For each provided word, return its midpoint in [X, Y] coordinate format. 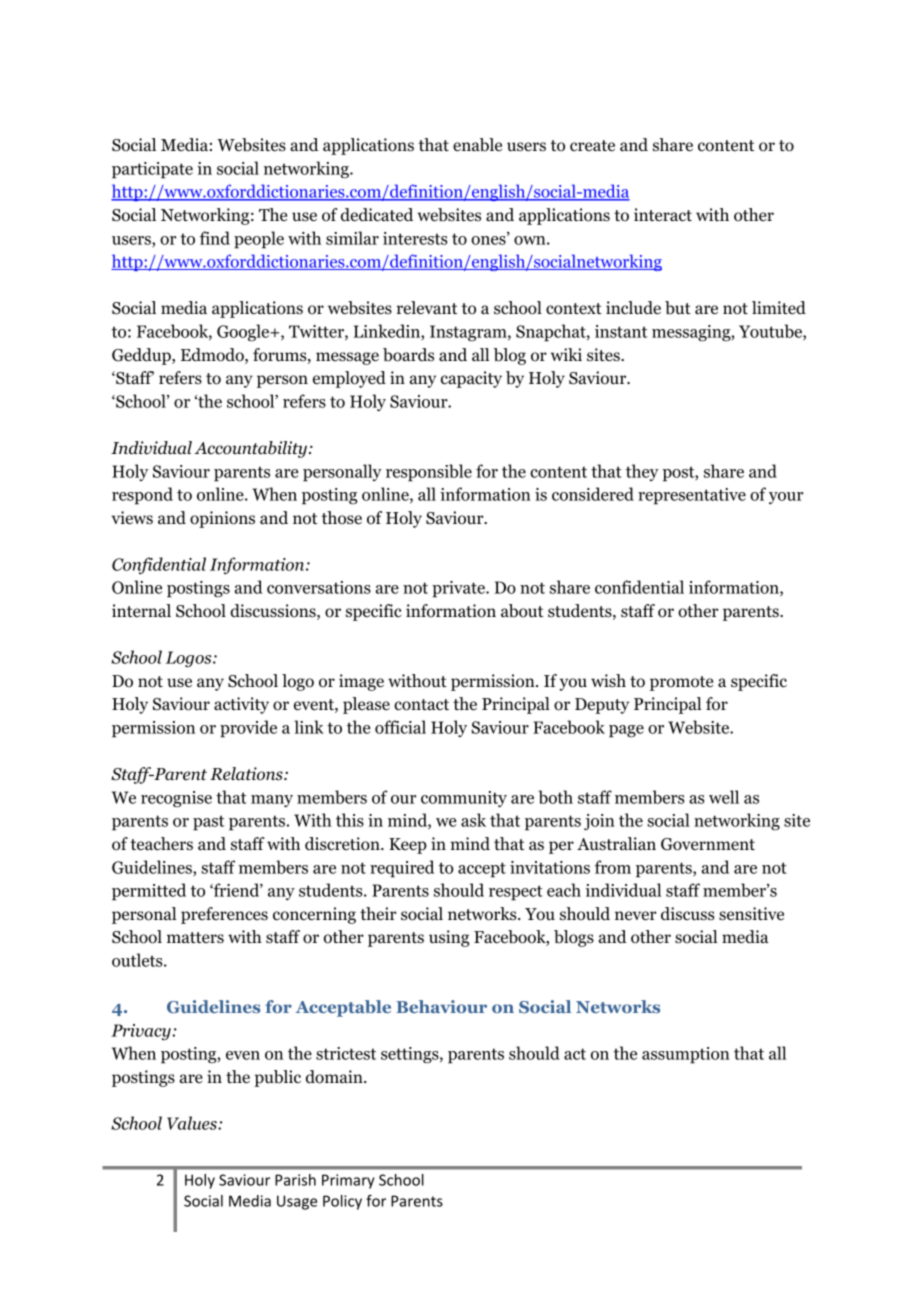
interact [663, 215]
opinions [222, 519]
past [208, 823]
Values [193, 1123]
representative [692, 496]
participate [152, 170]
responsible [429, 473]
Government [708, 844]
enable [477, 145]
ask [473, 820]
